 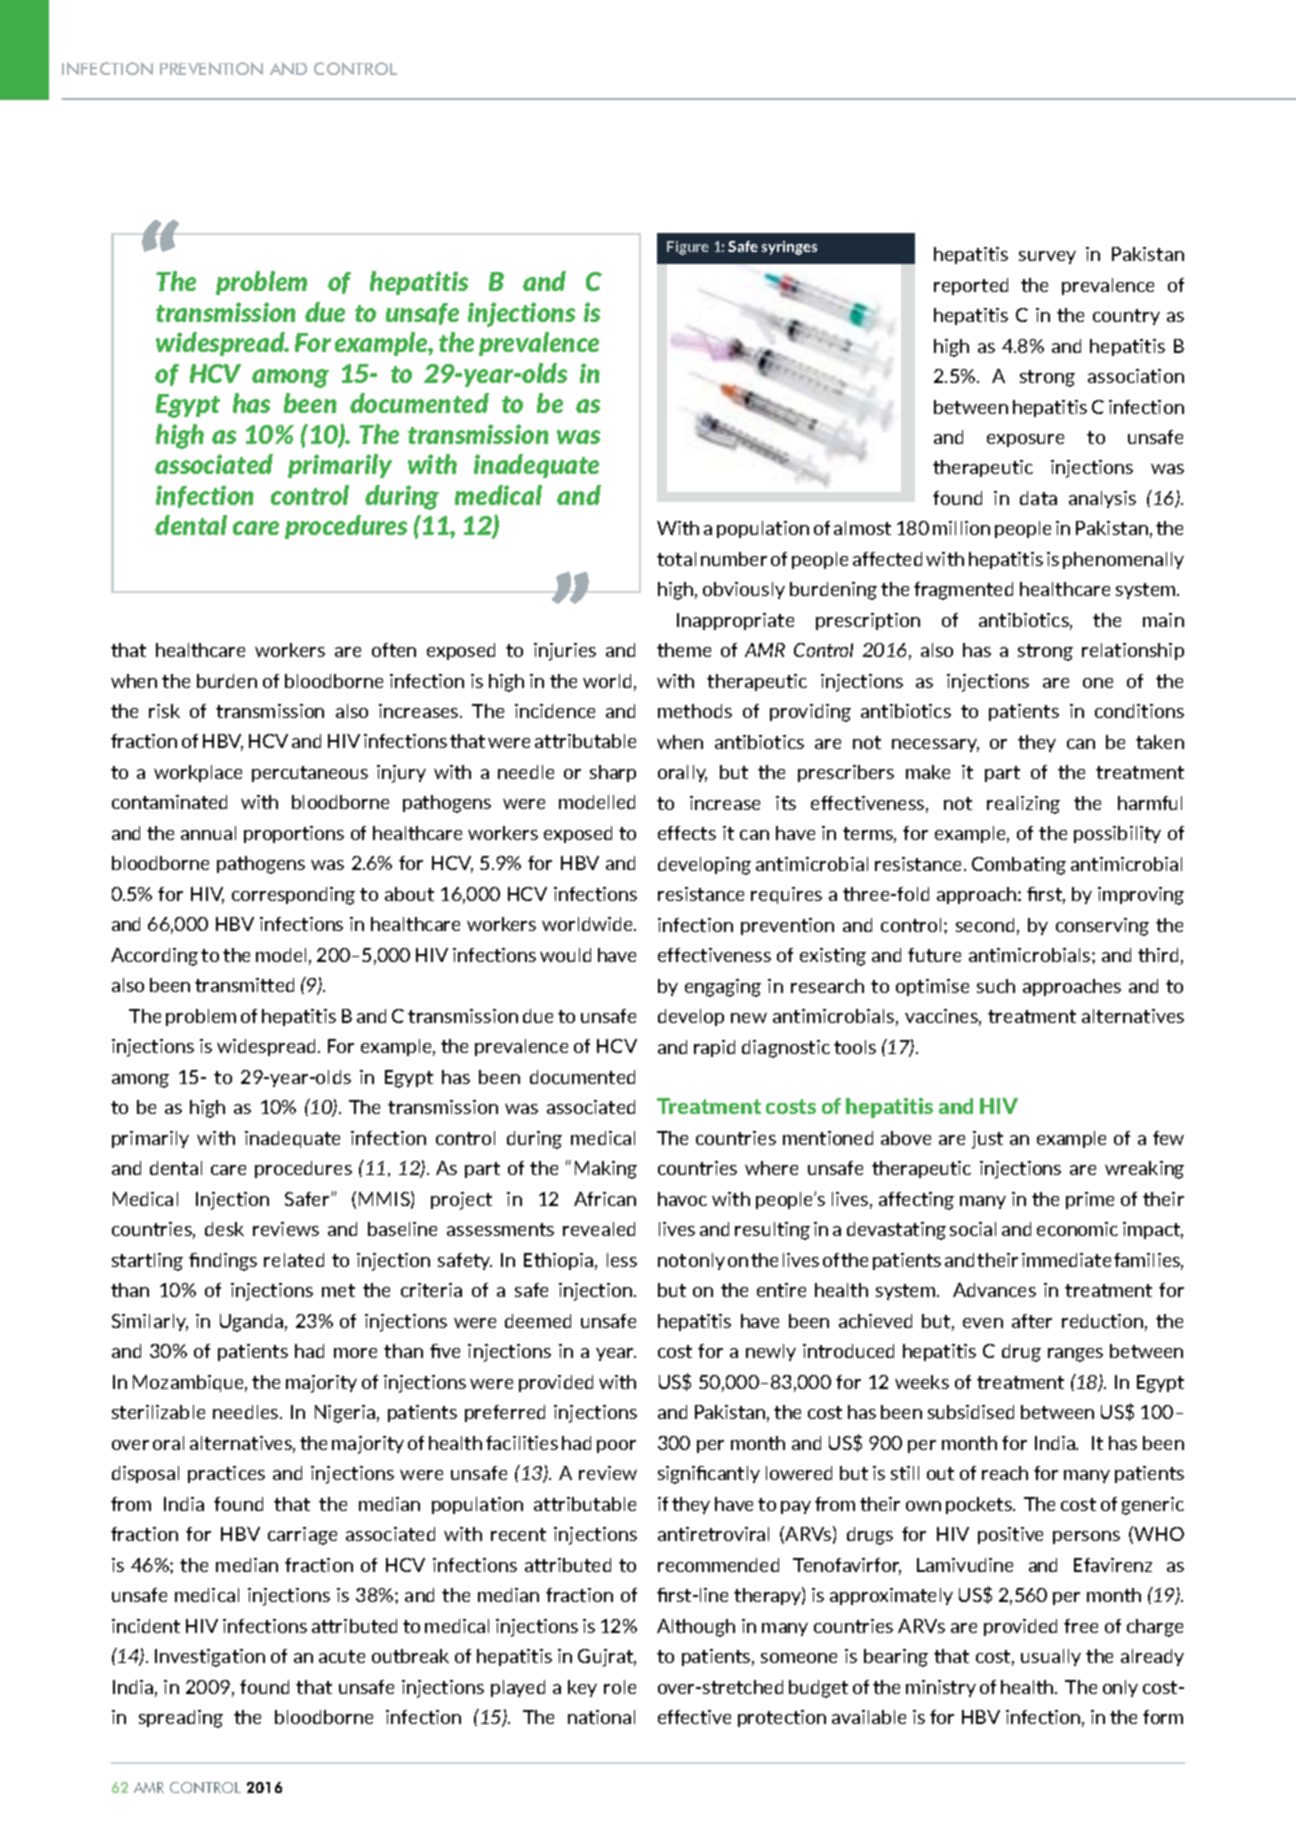 What do you see at coordinates (210, 1658) in the screenshot?
I see `Investigation` at bounding box center [210, 1658].
